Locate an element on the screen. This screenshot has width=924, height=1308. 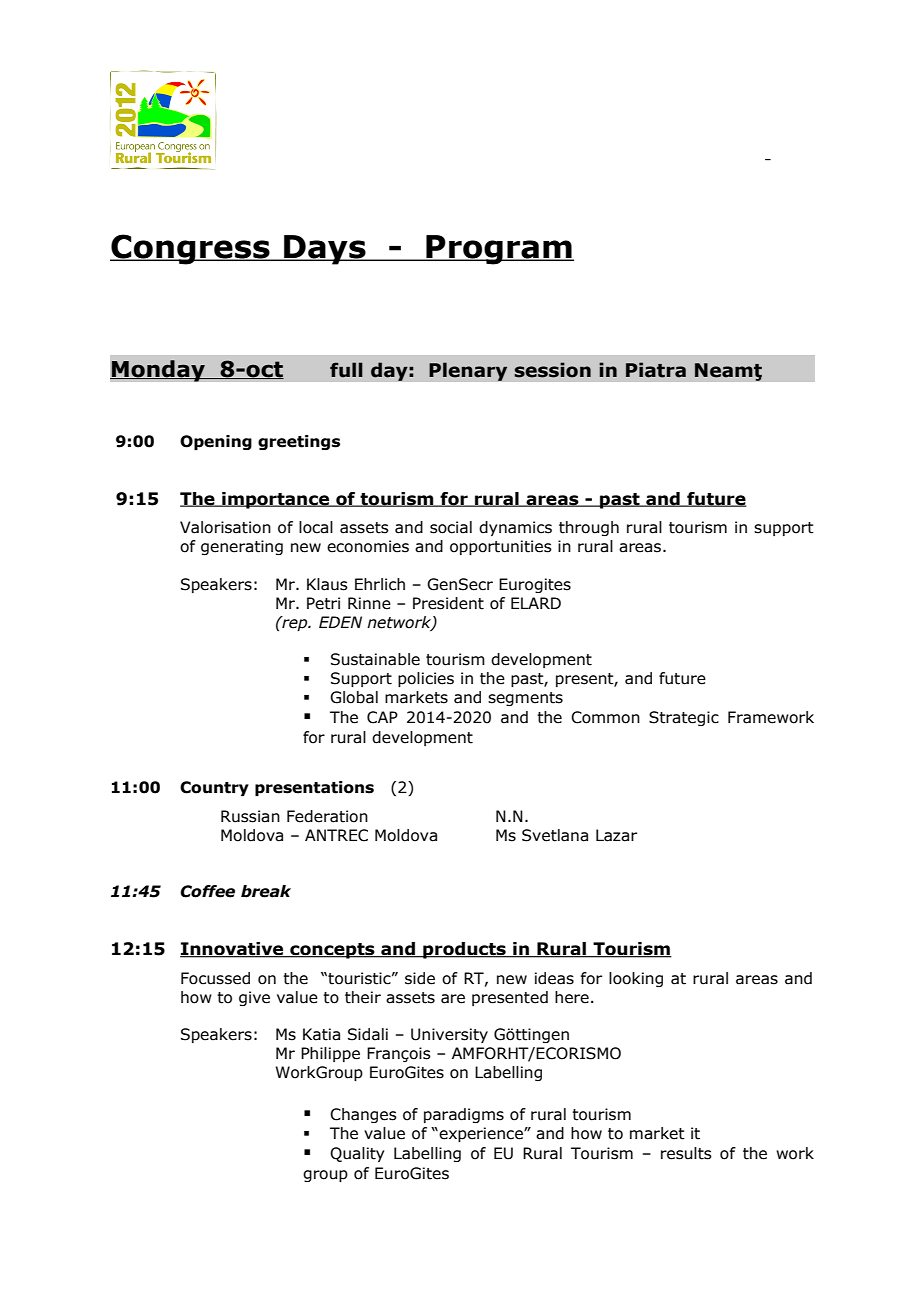
social is located at coordinates (451, 527).
